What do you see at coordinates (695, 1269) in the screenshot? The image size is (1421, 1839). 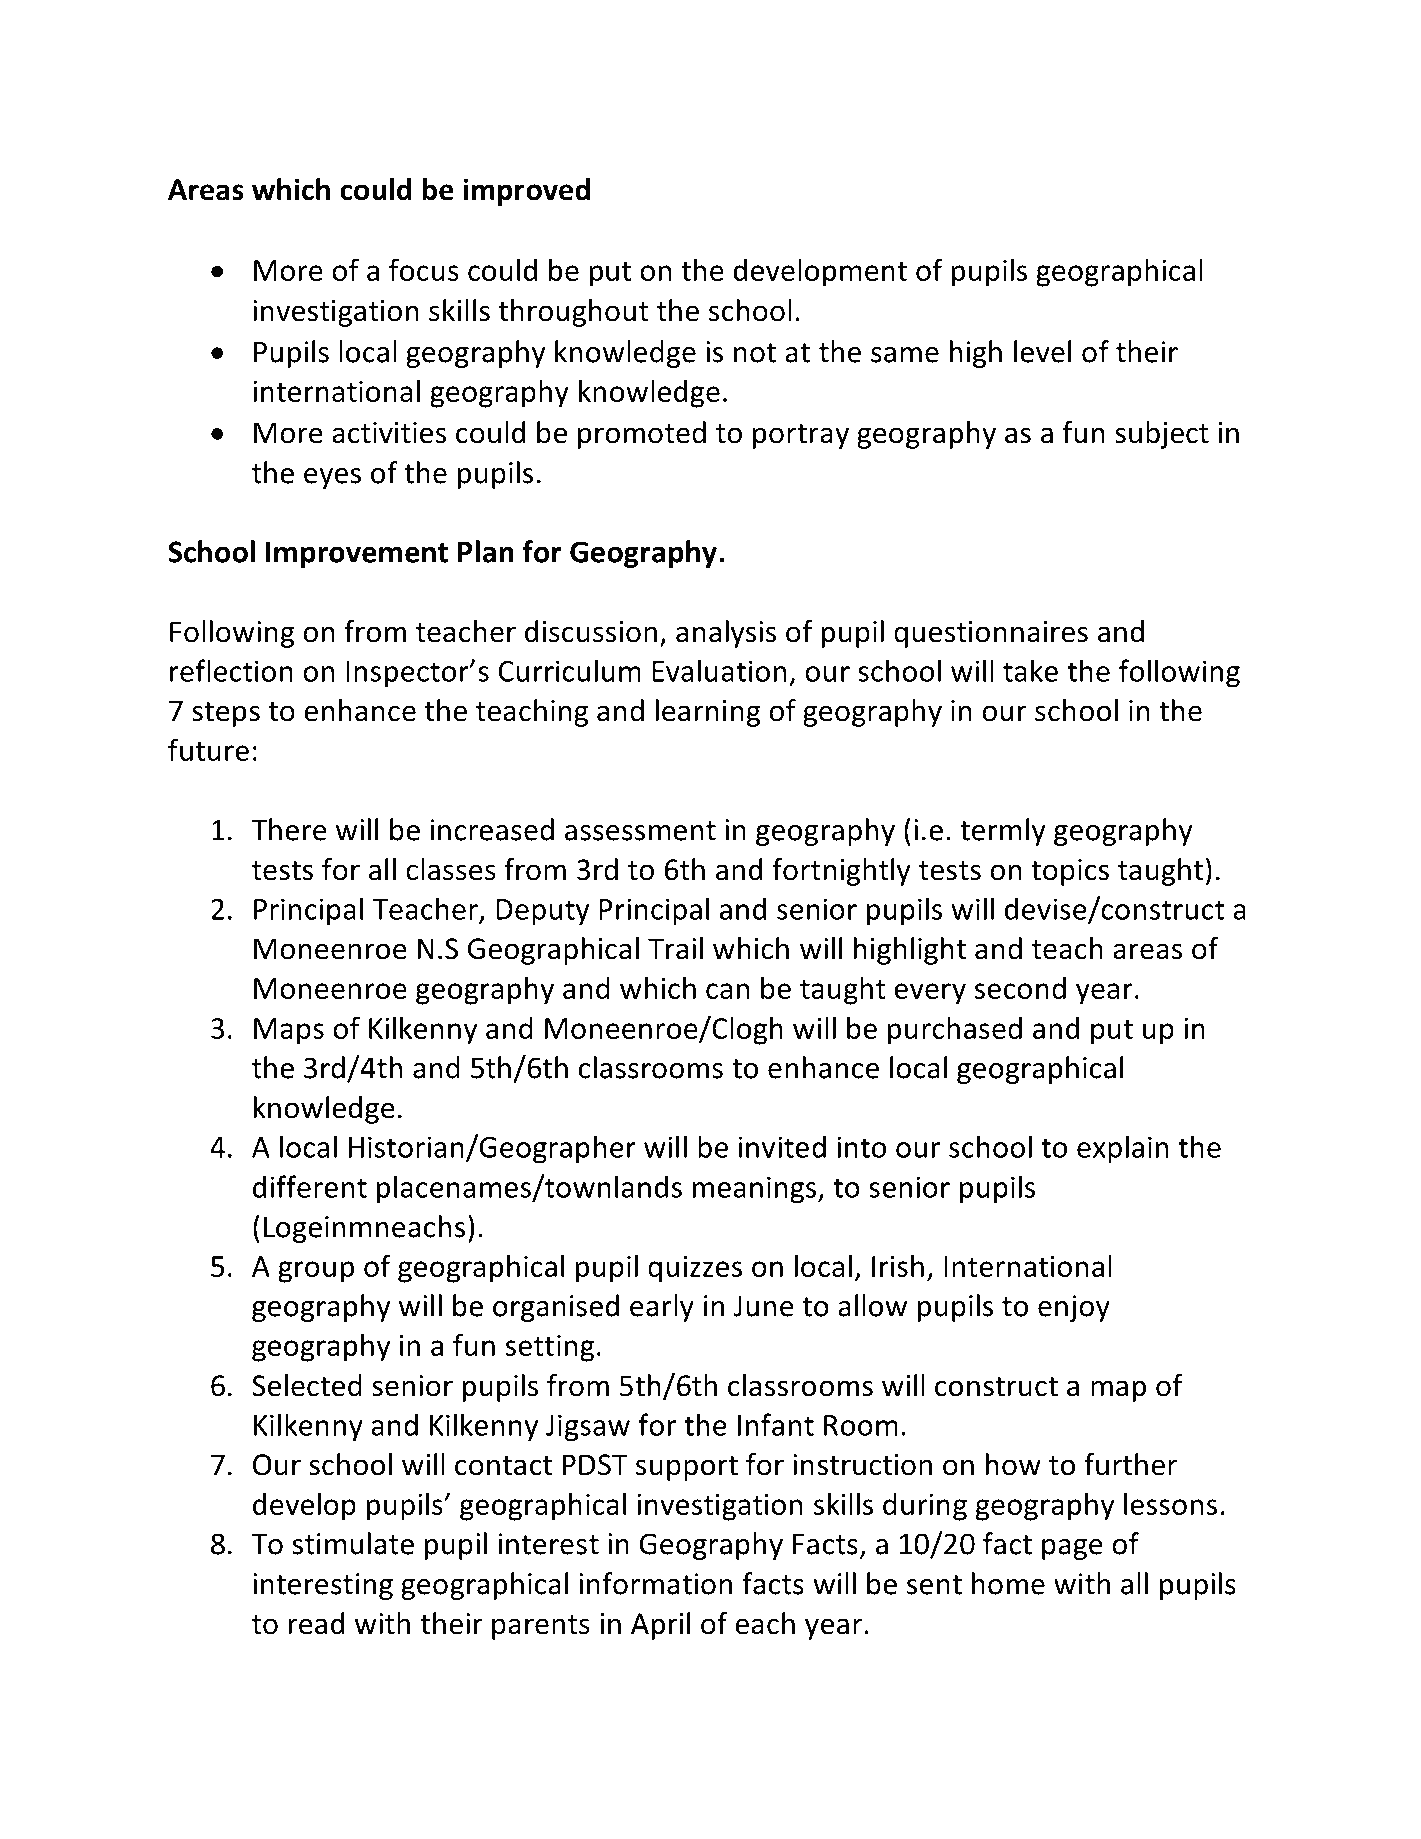 I see `quizzes` at bounding box center [695, 1269].
